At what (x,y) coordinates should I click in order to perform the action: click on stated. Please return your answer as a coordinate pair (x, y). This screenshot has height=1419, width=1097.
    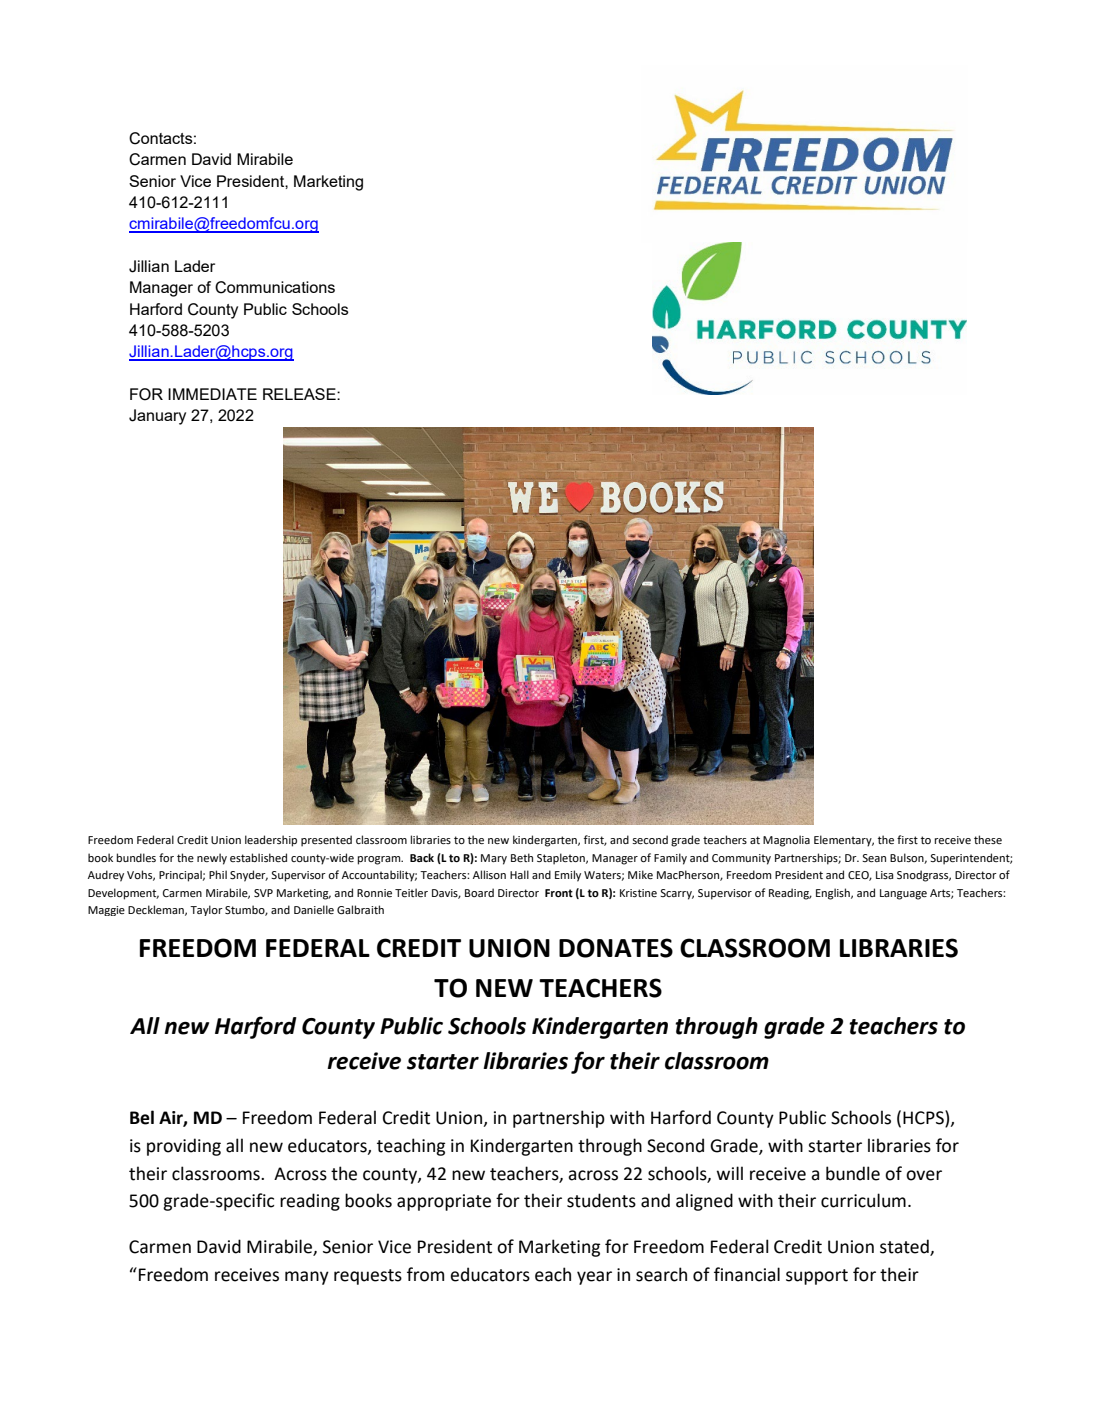
    Looking at the image, I should click on (905, 1247).
